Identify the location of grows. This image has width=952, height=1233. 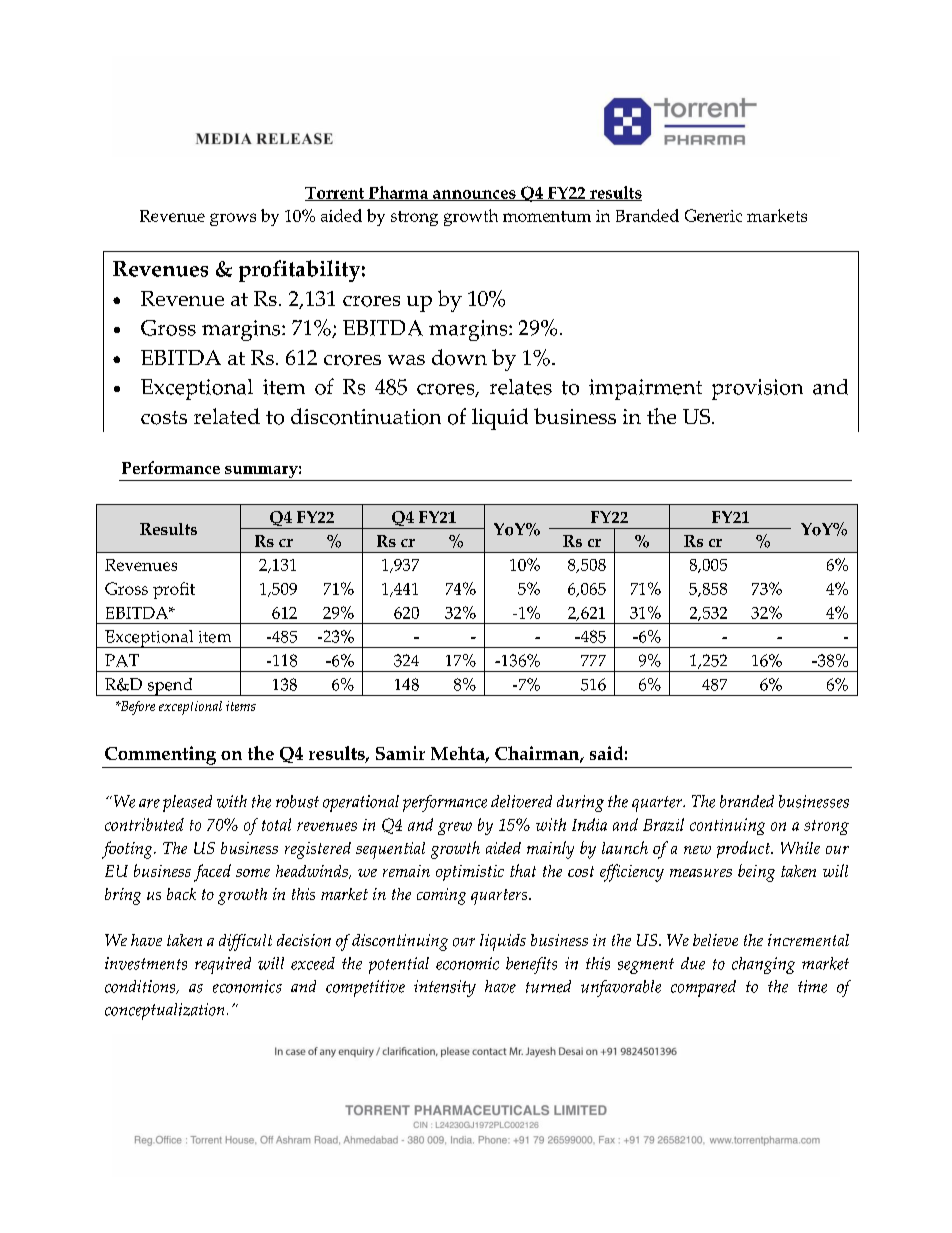
(233, 219).
